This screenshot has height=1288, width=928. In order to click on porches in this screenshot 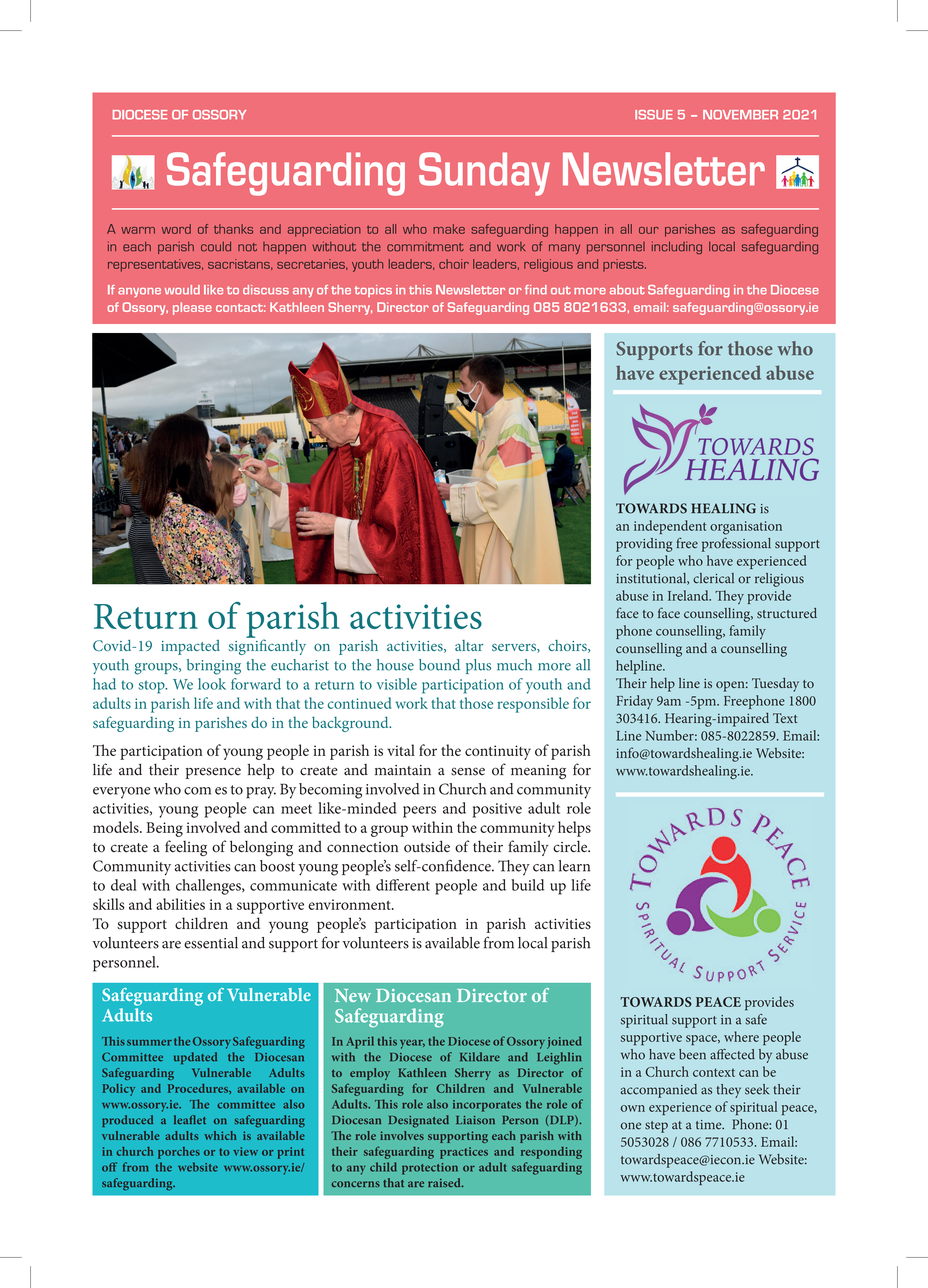, I will do `click(179, 1153)`.
